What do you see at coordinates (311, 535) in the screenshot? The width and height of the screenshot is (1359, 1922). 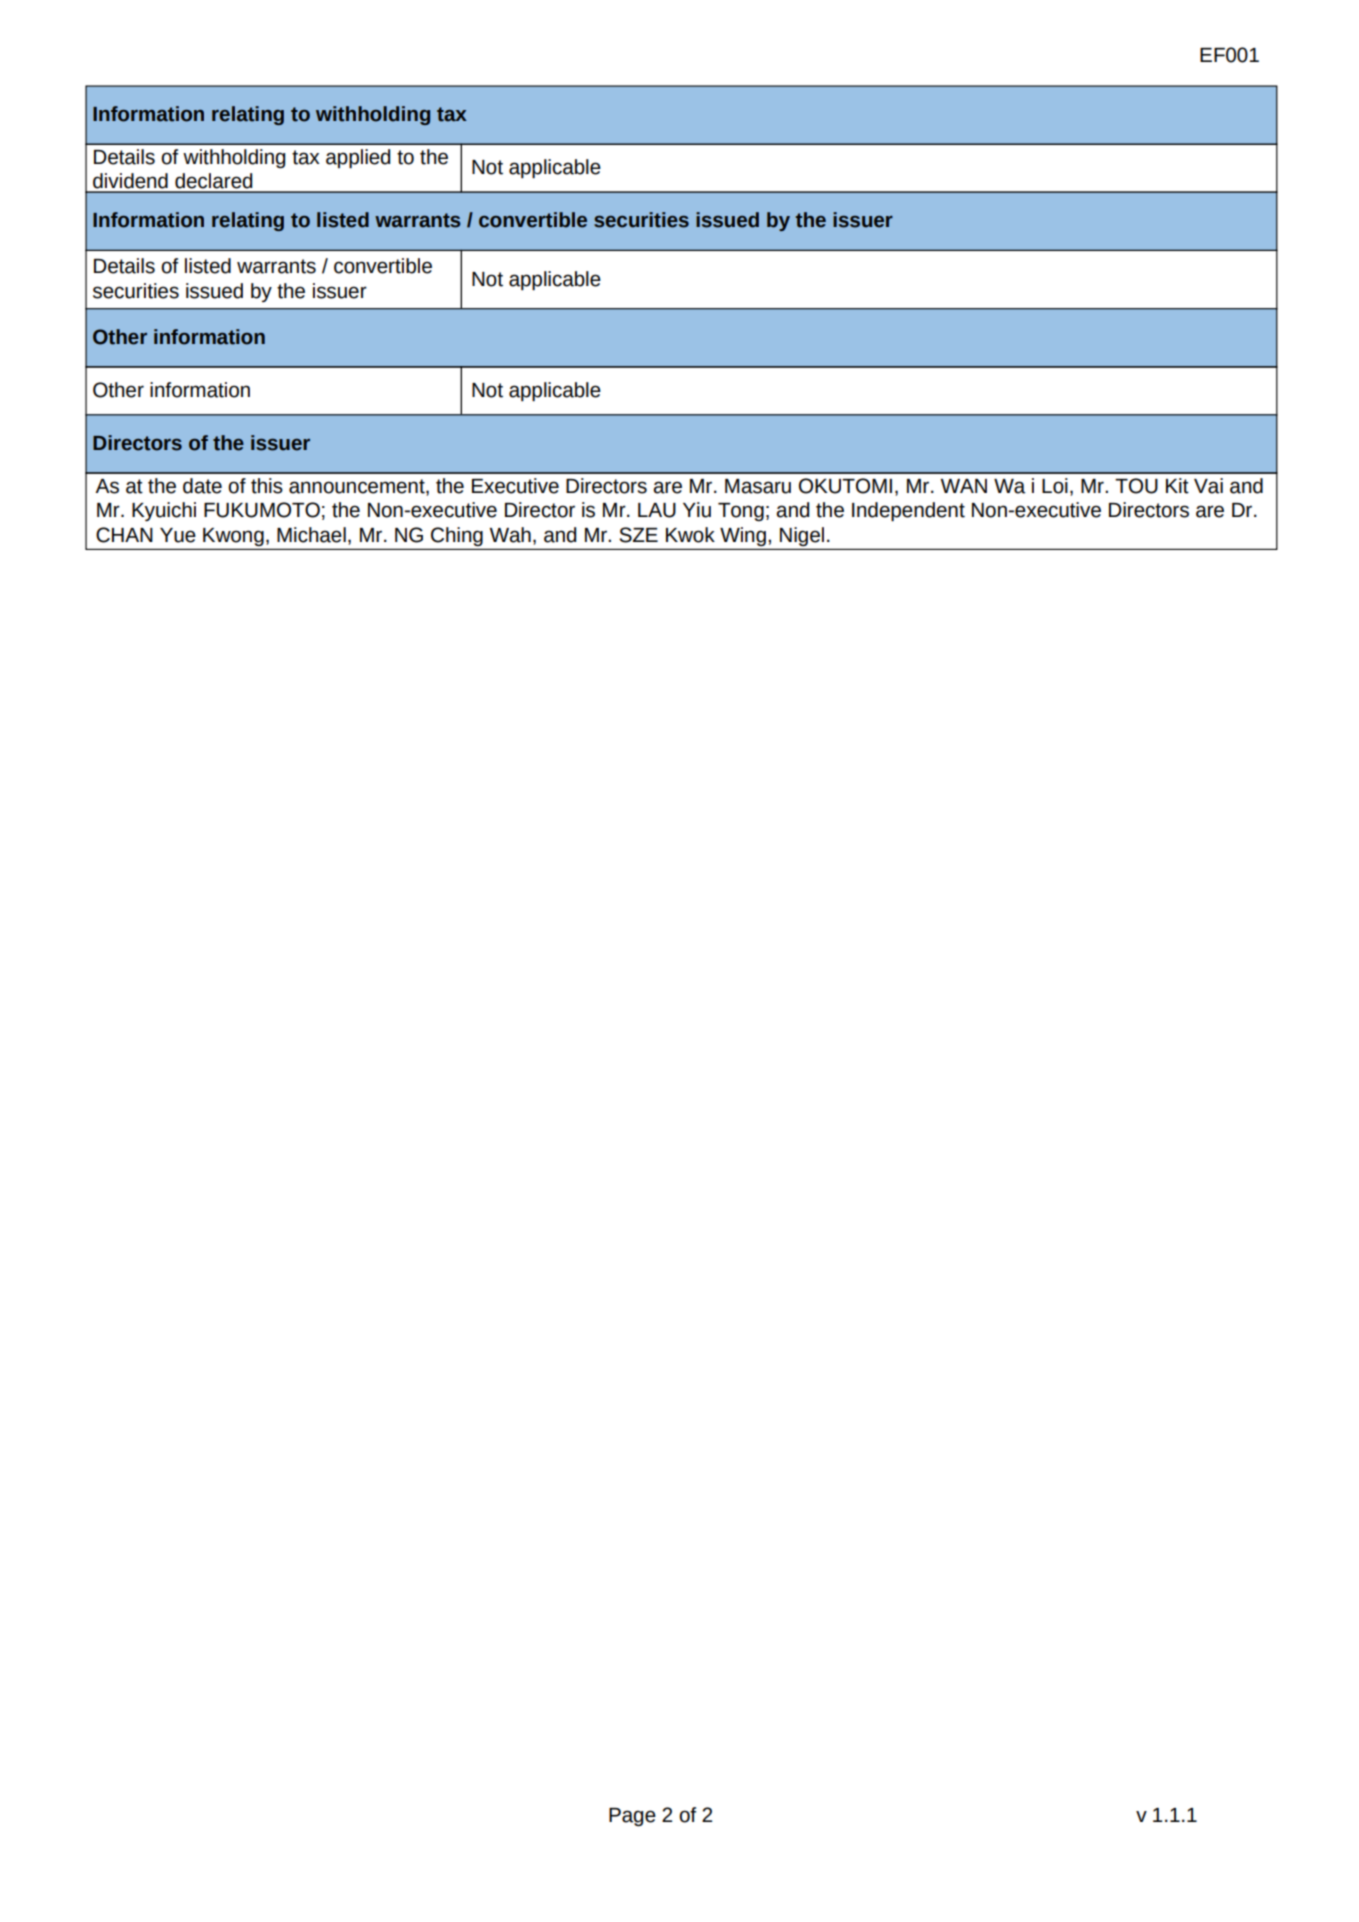 I see `Michael` at bounding box center [311, 535].
